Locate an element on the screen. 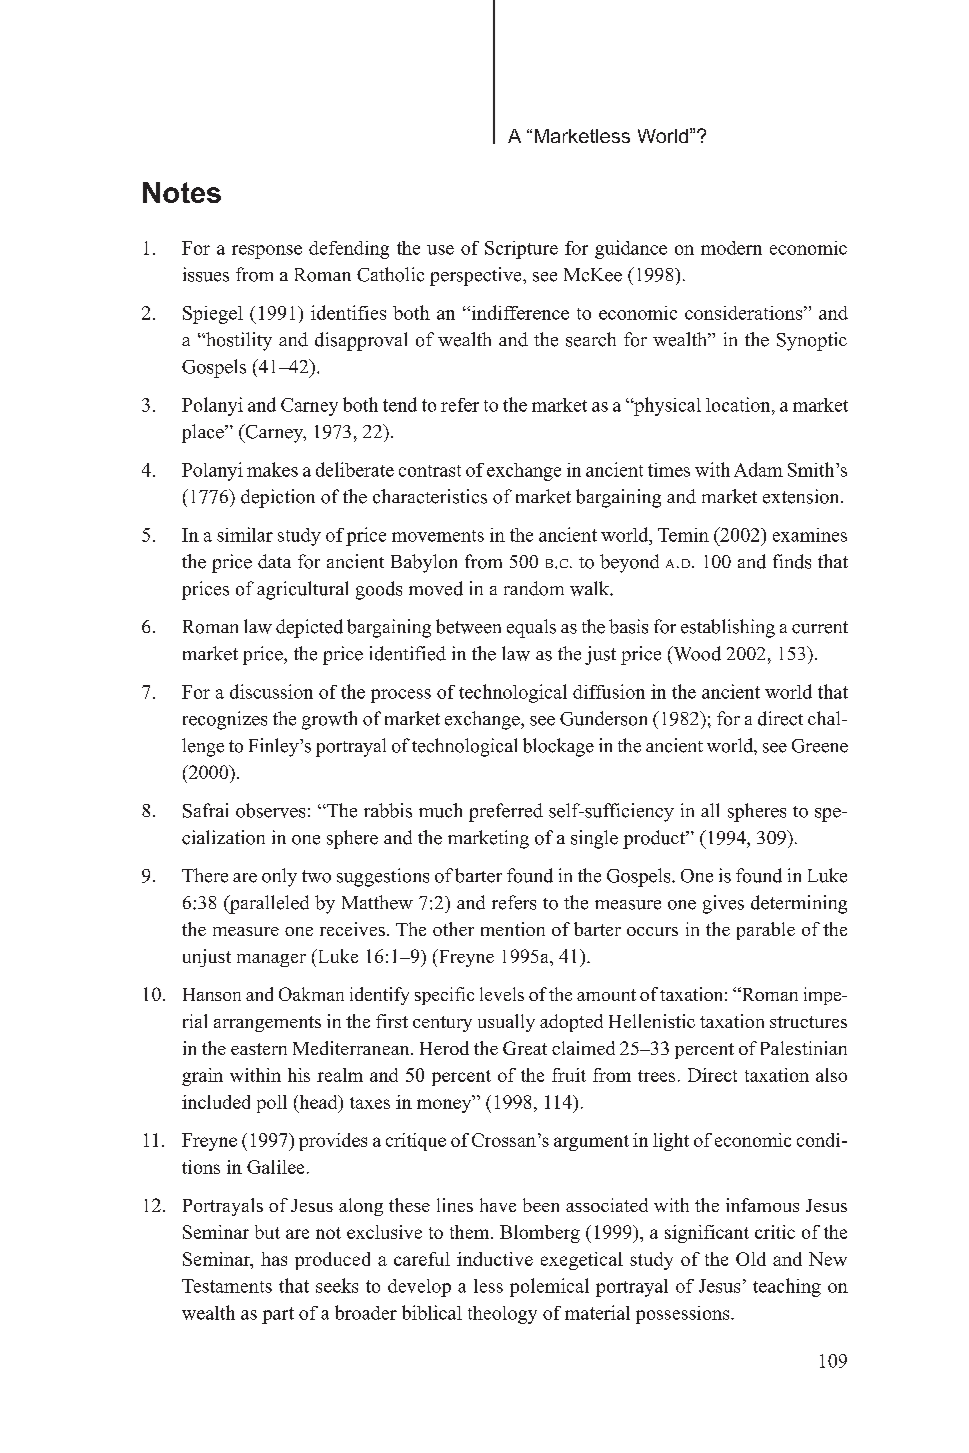 This screenshot has width=969, height=1453. inductive is located at coordinates (495, 1259).
